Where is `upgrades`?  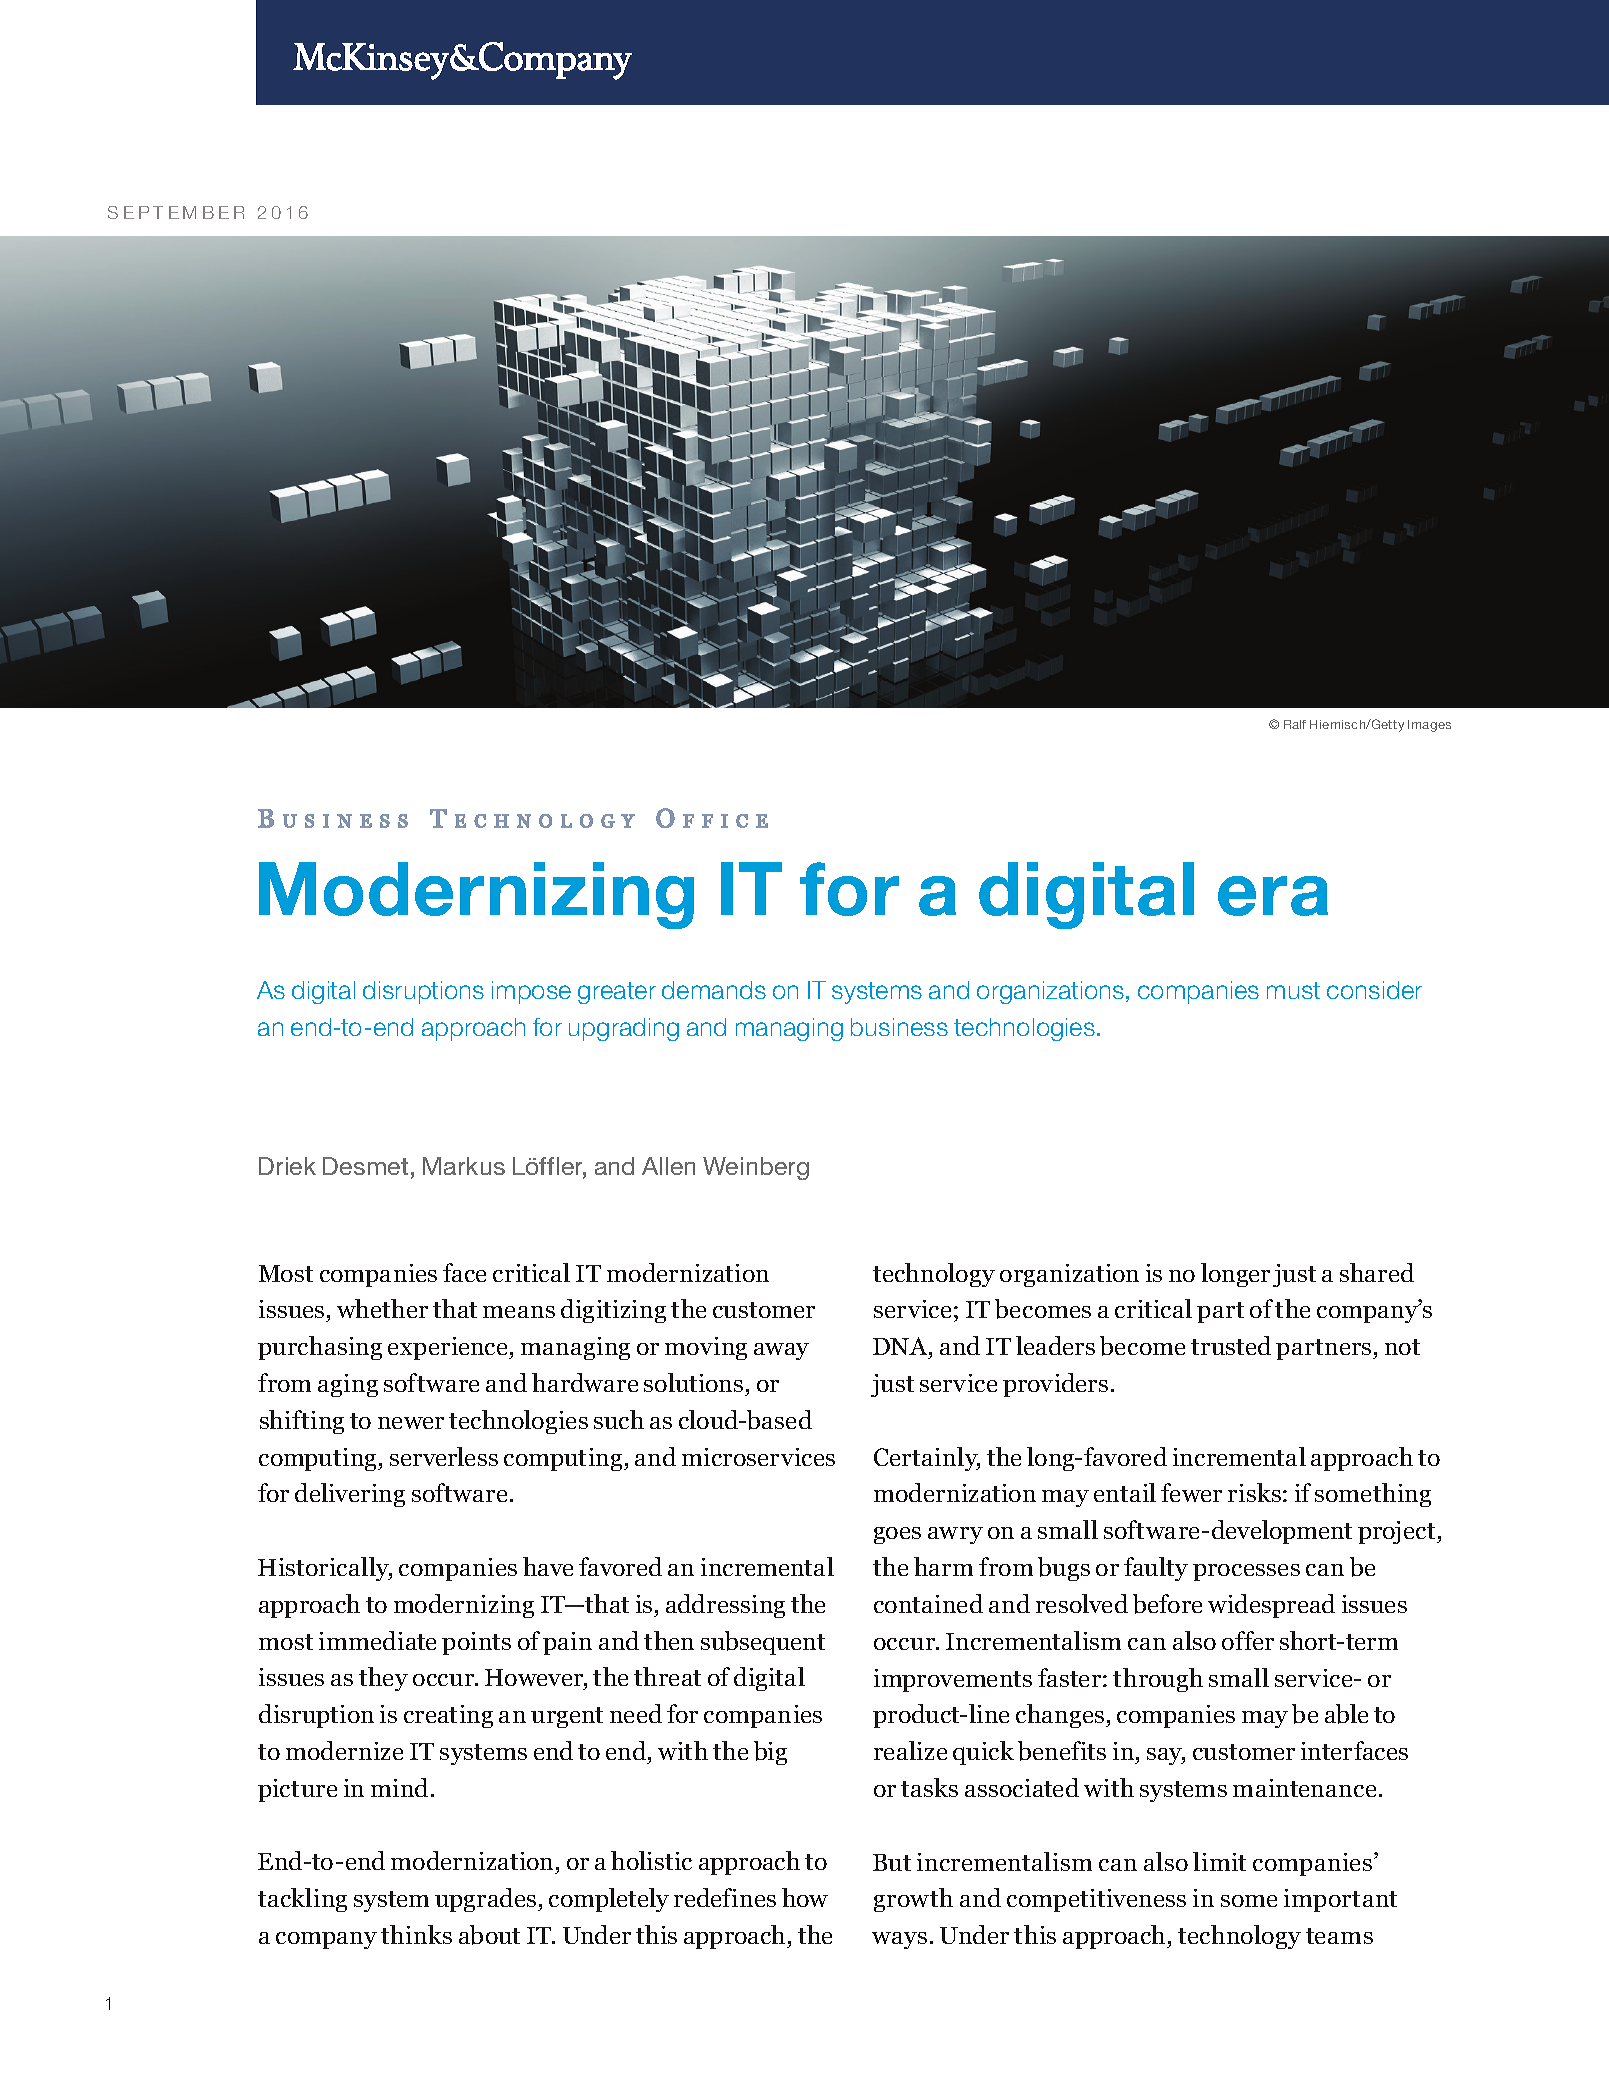 upgrades is located at coordinates (487, 1900).
